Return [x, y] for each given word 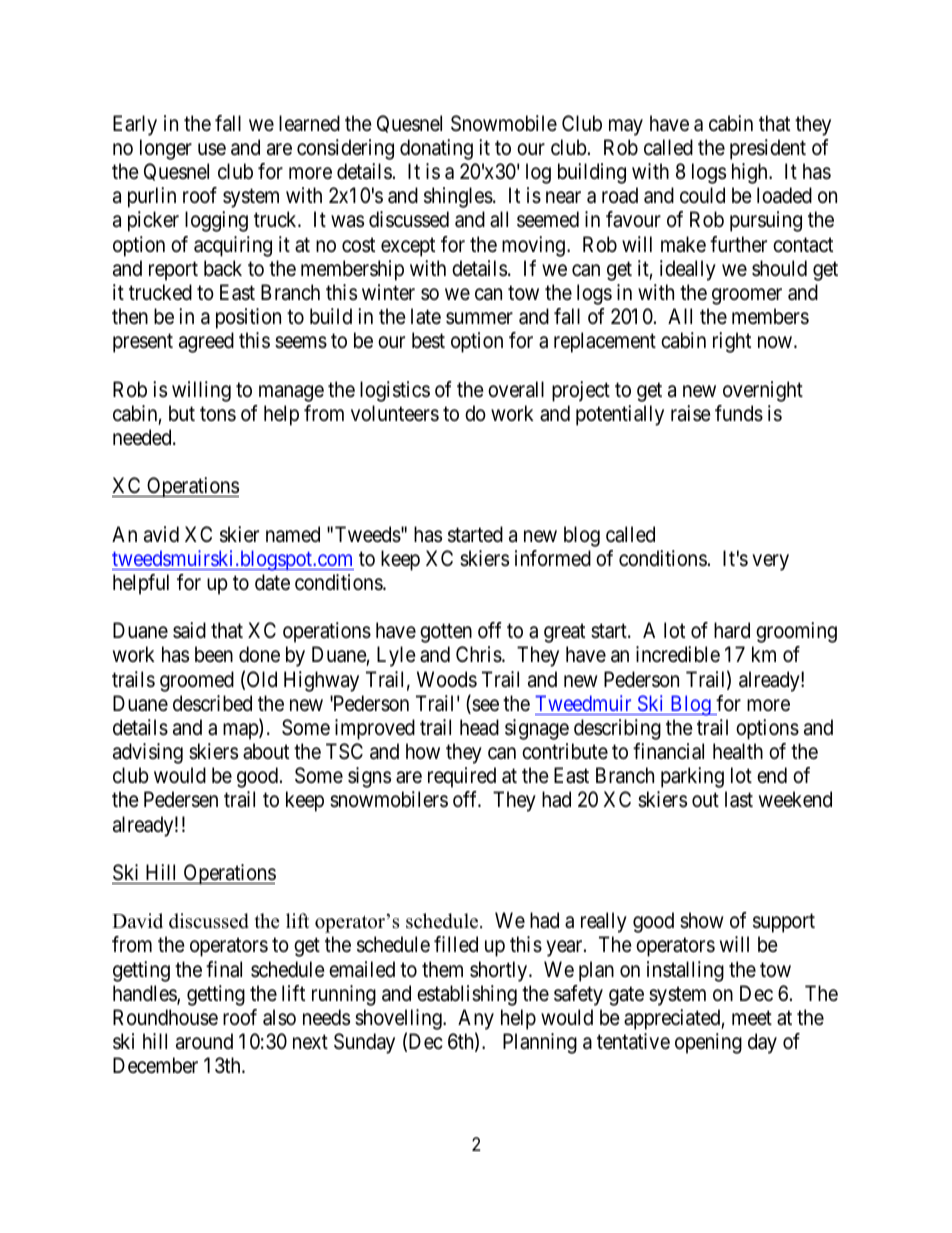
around [204, 1041]
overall [516, 389]
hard [732, 630]
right [732, 342]
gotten [446, 633]
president [768, 149]
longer [166, 149]
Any [476, 1019]
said [189, 630]
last [739, 799]
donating [436, 149]
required [462, 777]
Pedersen [181, 799]
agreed [206, 342]
